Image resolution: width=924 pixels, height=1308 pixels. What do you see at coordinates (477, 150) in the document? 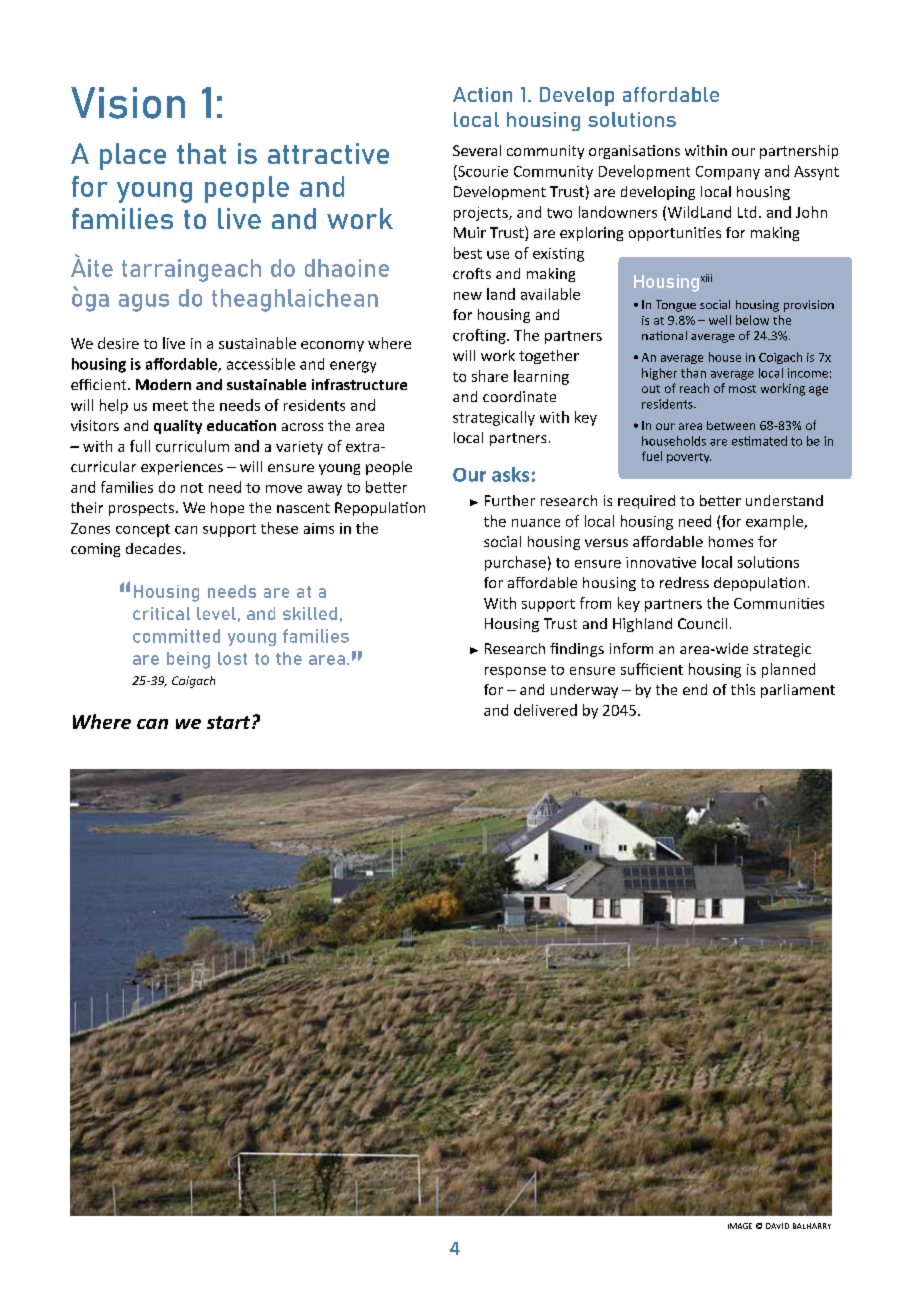
I see `Several` at bounding box center [477, 150].
